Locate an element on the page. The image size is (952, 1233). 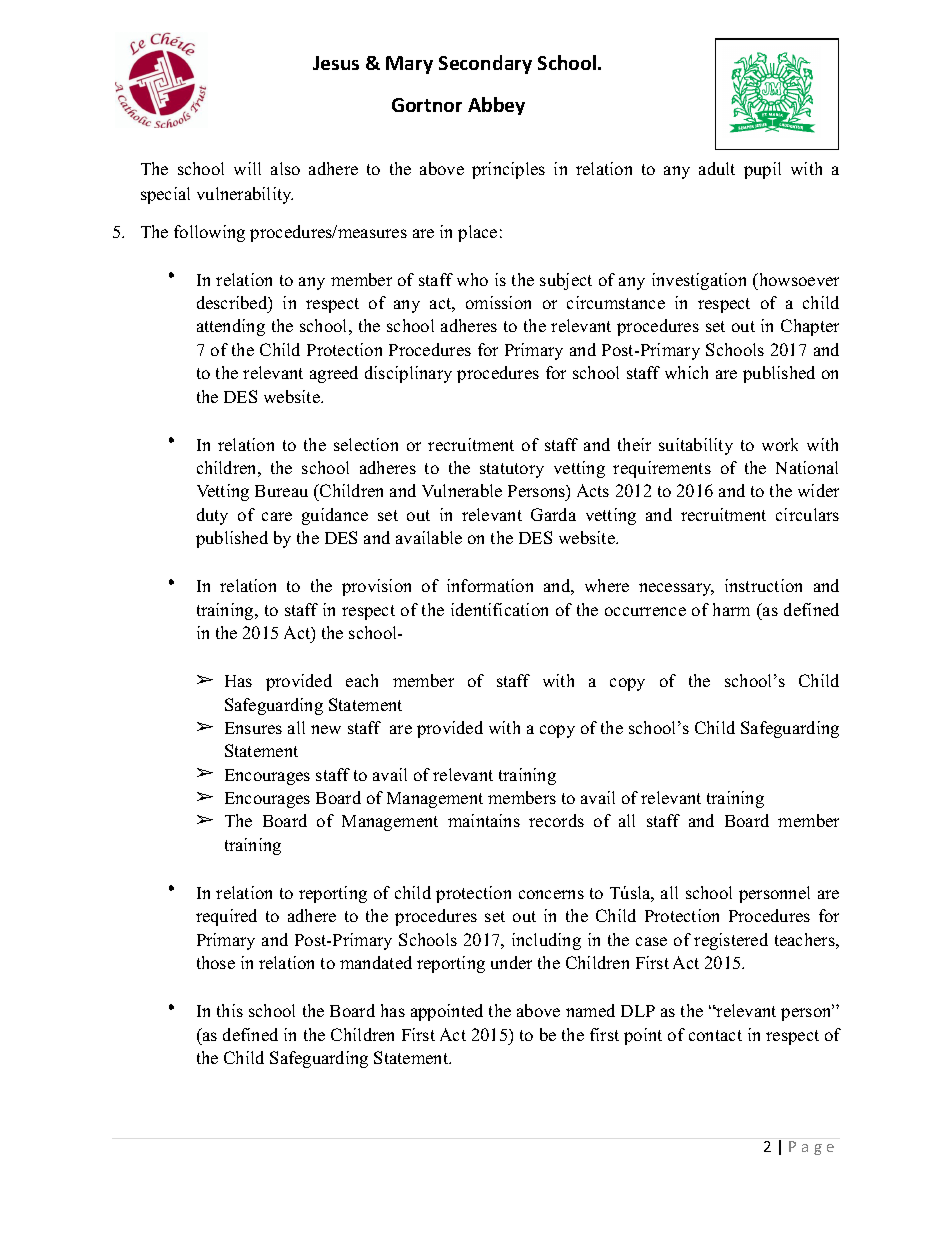
Ensures is located at coordinates (253, 728).
